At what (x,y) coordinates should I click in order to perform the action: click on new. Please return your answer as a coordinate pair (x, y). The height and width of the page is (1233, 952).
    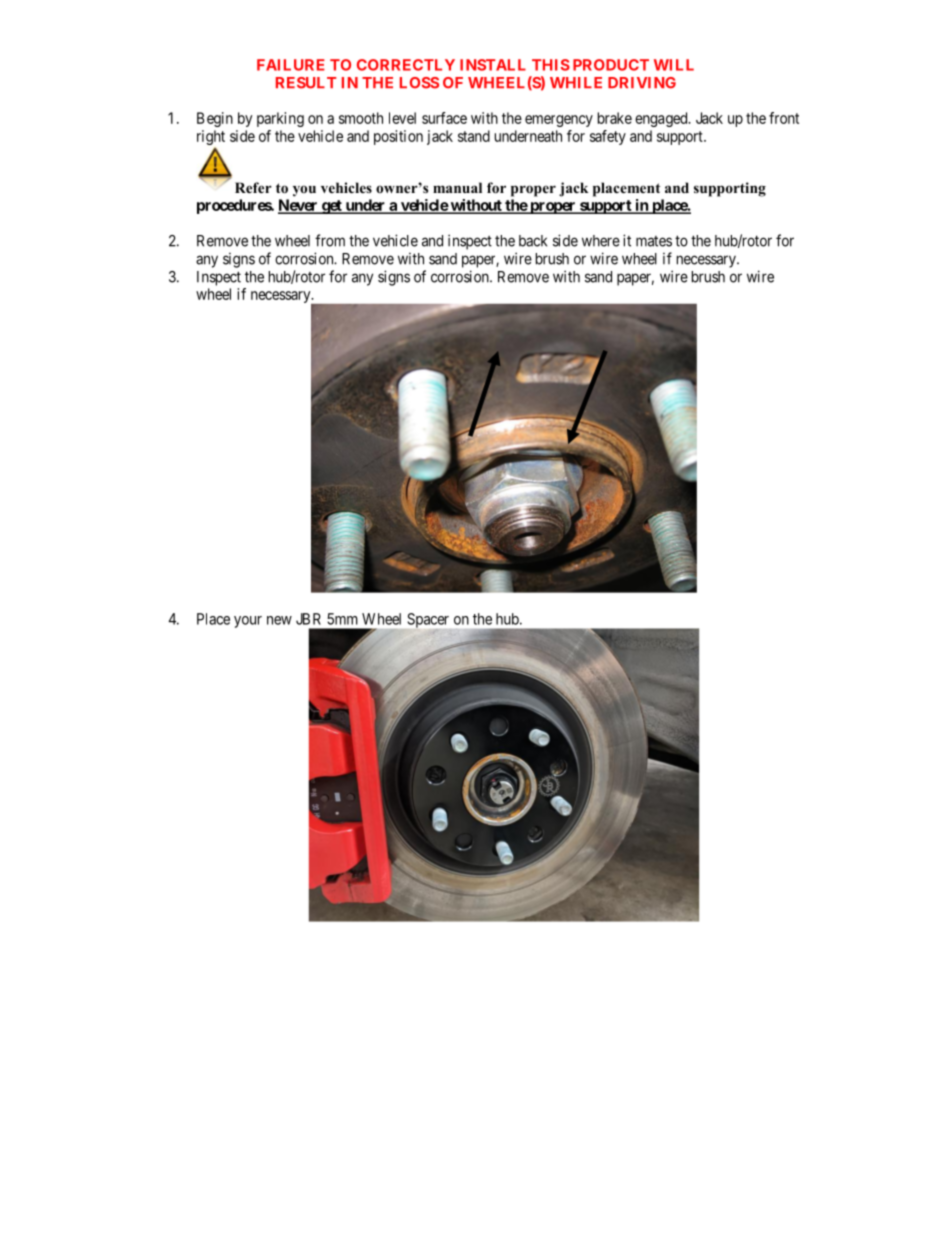
    Looking at the image, I should click on (279, 620).
